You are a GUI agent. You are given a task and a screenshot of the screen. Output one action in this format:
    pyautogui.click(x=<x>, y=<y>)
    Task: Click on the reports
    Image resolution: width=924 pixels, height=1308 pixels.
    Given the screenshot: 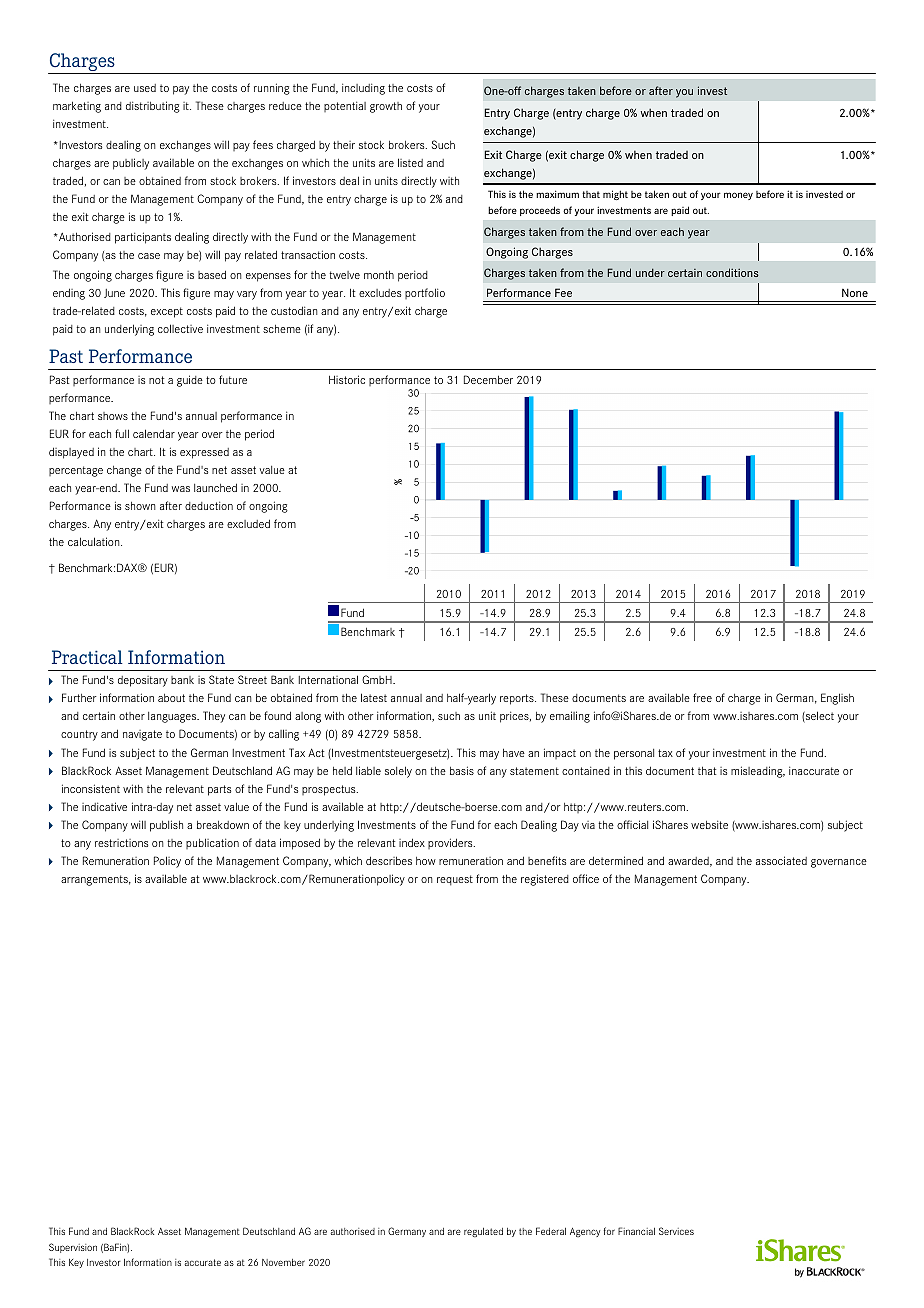 What is the action you would take?
    pyautogui.click(x=518, y=699)
